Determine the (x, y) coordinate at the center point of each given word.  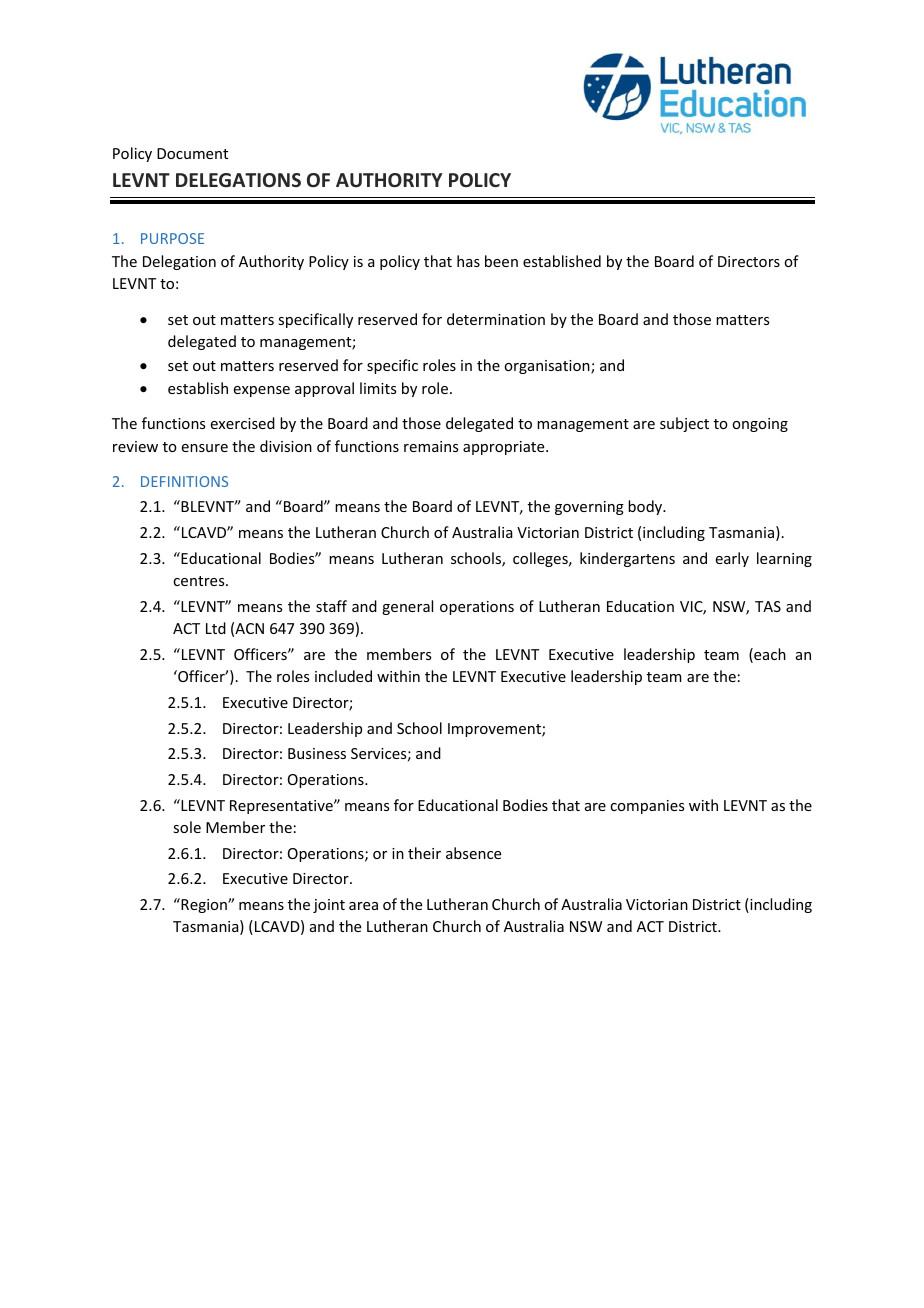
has (468, 261)
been (501, 261)
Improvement (495, 730)
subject (684, 424)
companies (647, 807)
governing (589, 508)
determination (496, 319)
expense (262, 391)
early (732, 559)
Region (204, 905)
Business (317, 753)
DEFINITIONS (184, 481)
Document (192, 153)
